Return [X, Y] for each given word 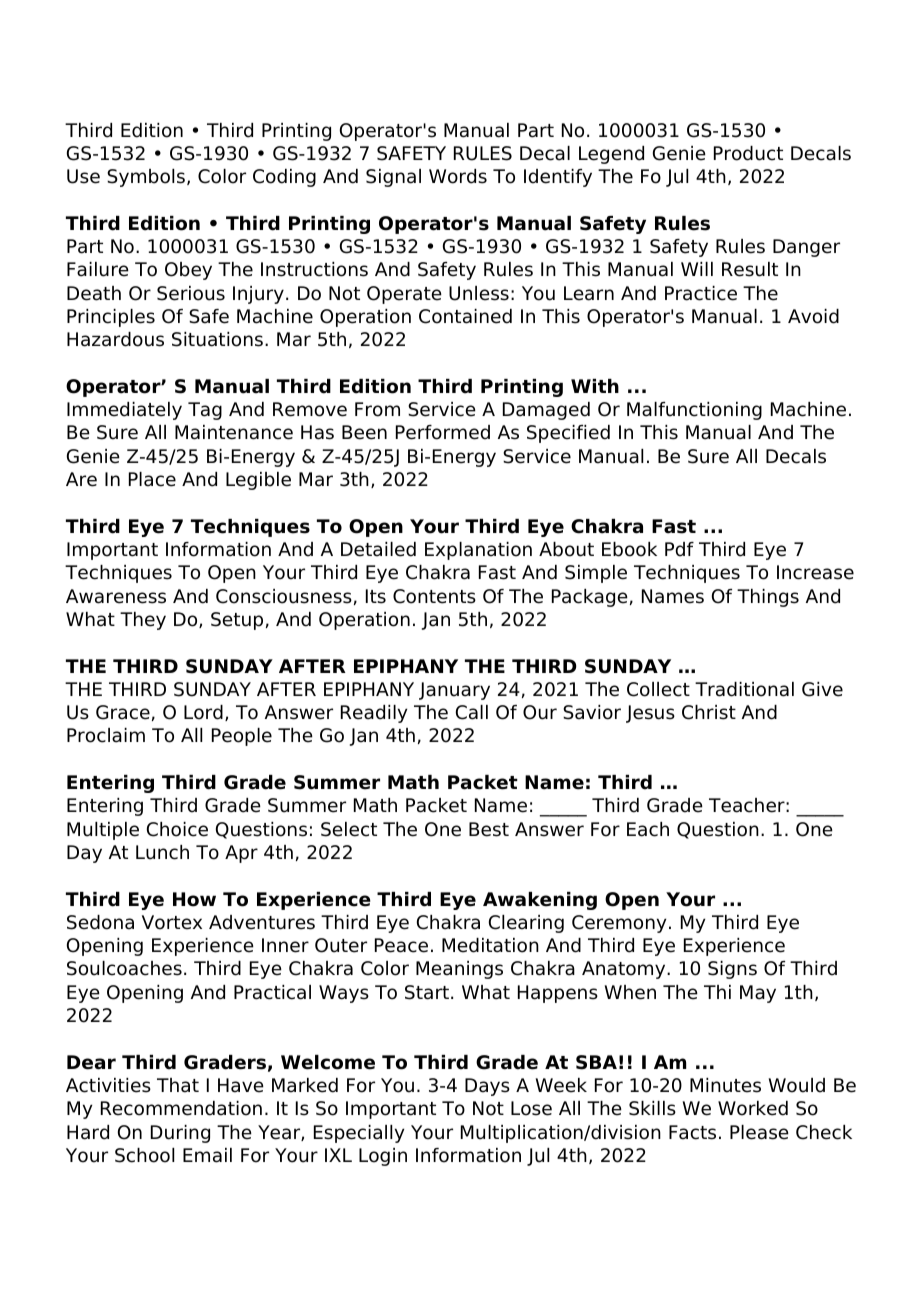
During [180, 1134]
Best [489, 829]
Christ [709, 712]
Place [152, 479]
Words [458, 176]
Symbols [146, 178]
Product [748, 153]
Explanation [478, 551]
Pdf [679, 549]
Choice [177, 829]
